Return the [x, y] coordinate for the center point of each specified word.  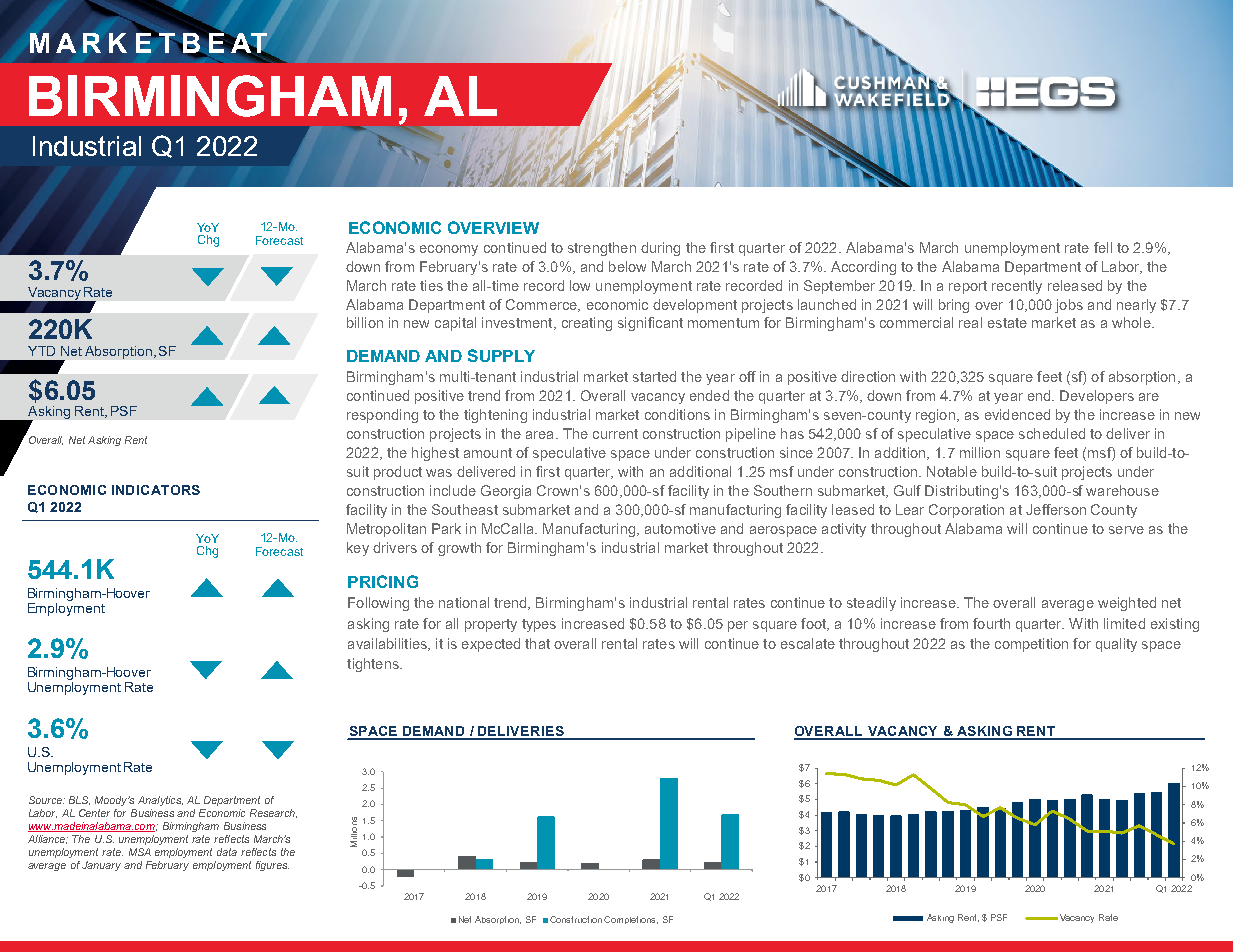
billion [365, 322]
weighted [1127, 604]
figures [272, 866]
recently [1017, 287]
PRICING [383, 581]
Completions [631, 920]
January [101, 866]
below [627, 266]
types [539, 625]
